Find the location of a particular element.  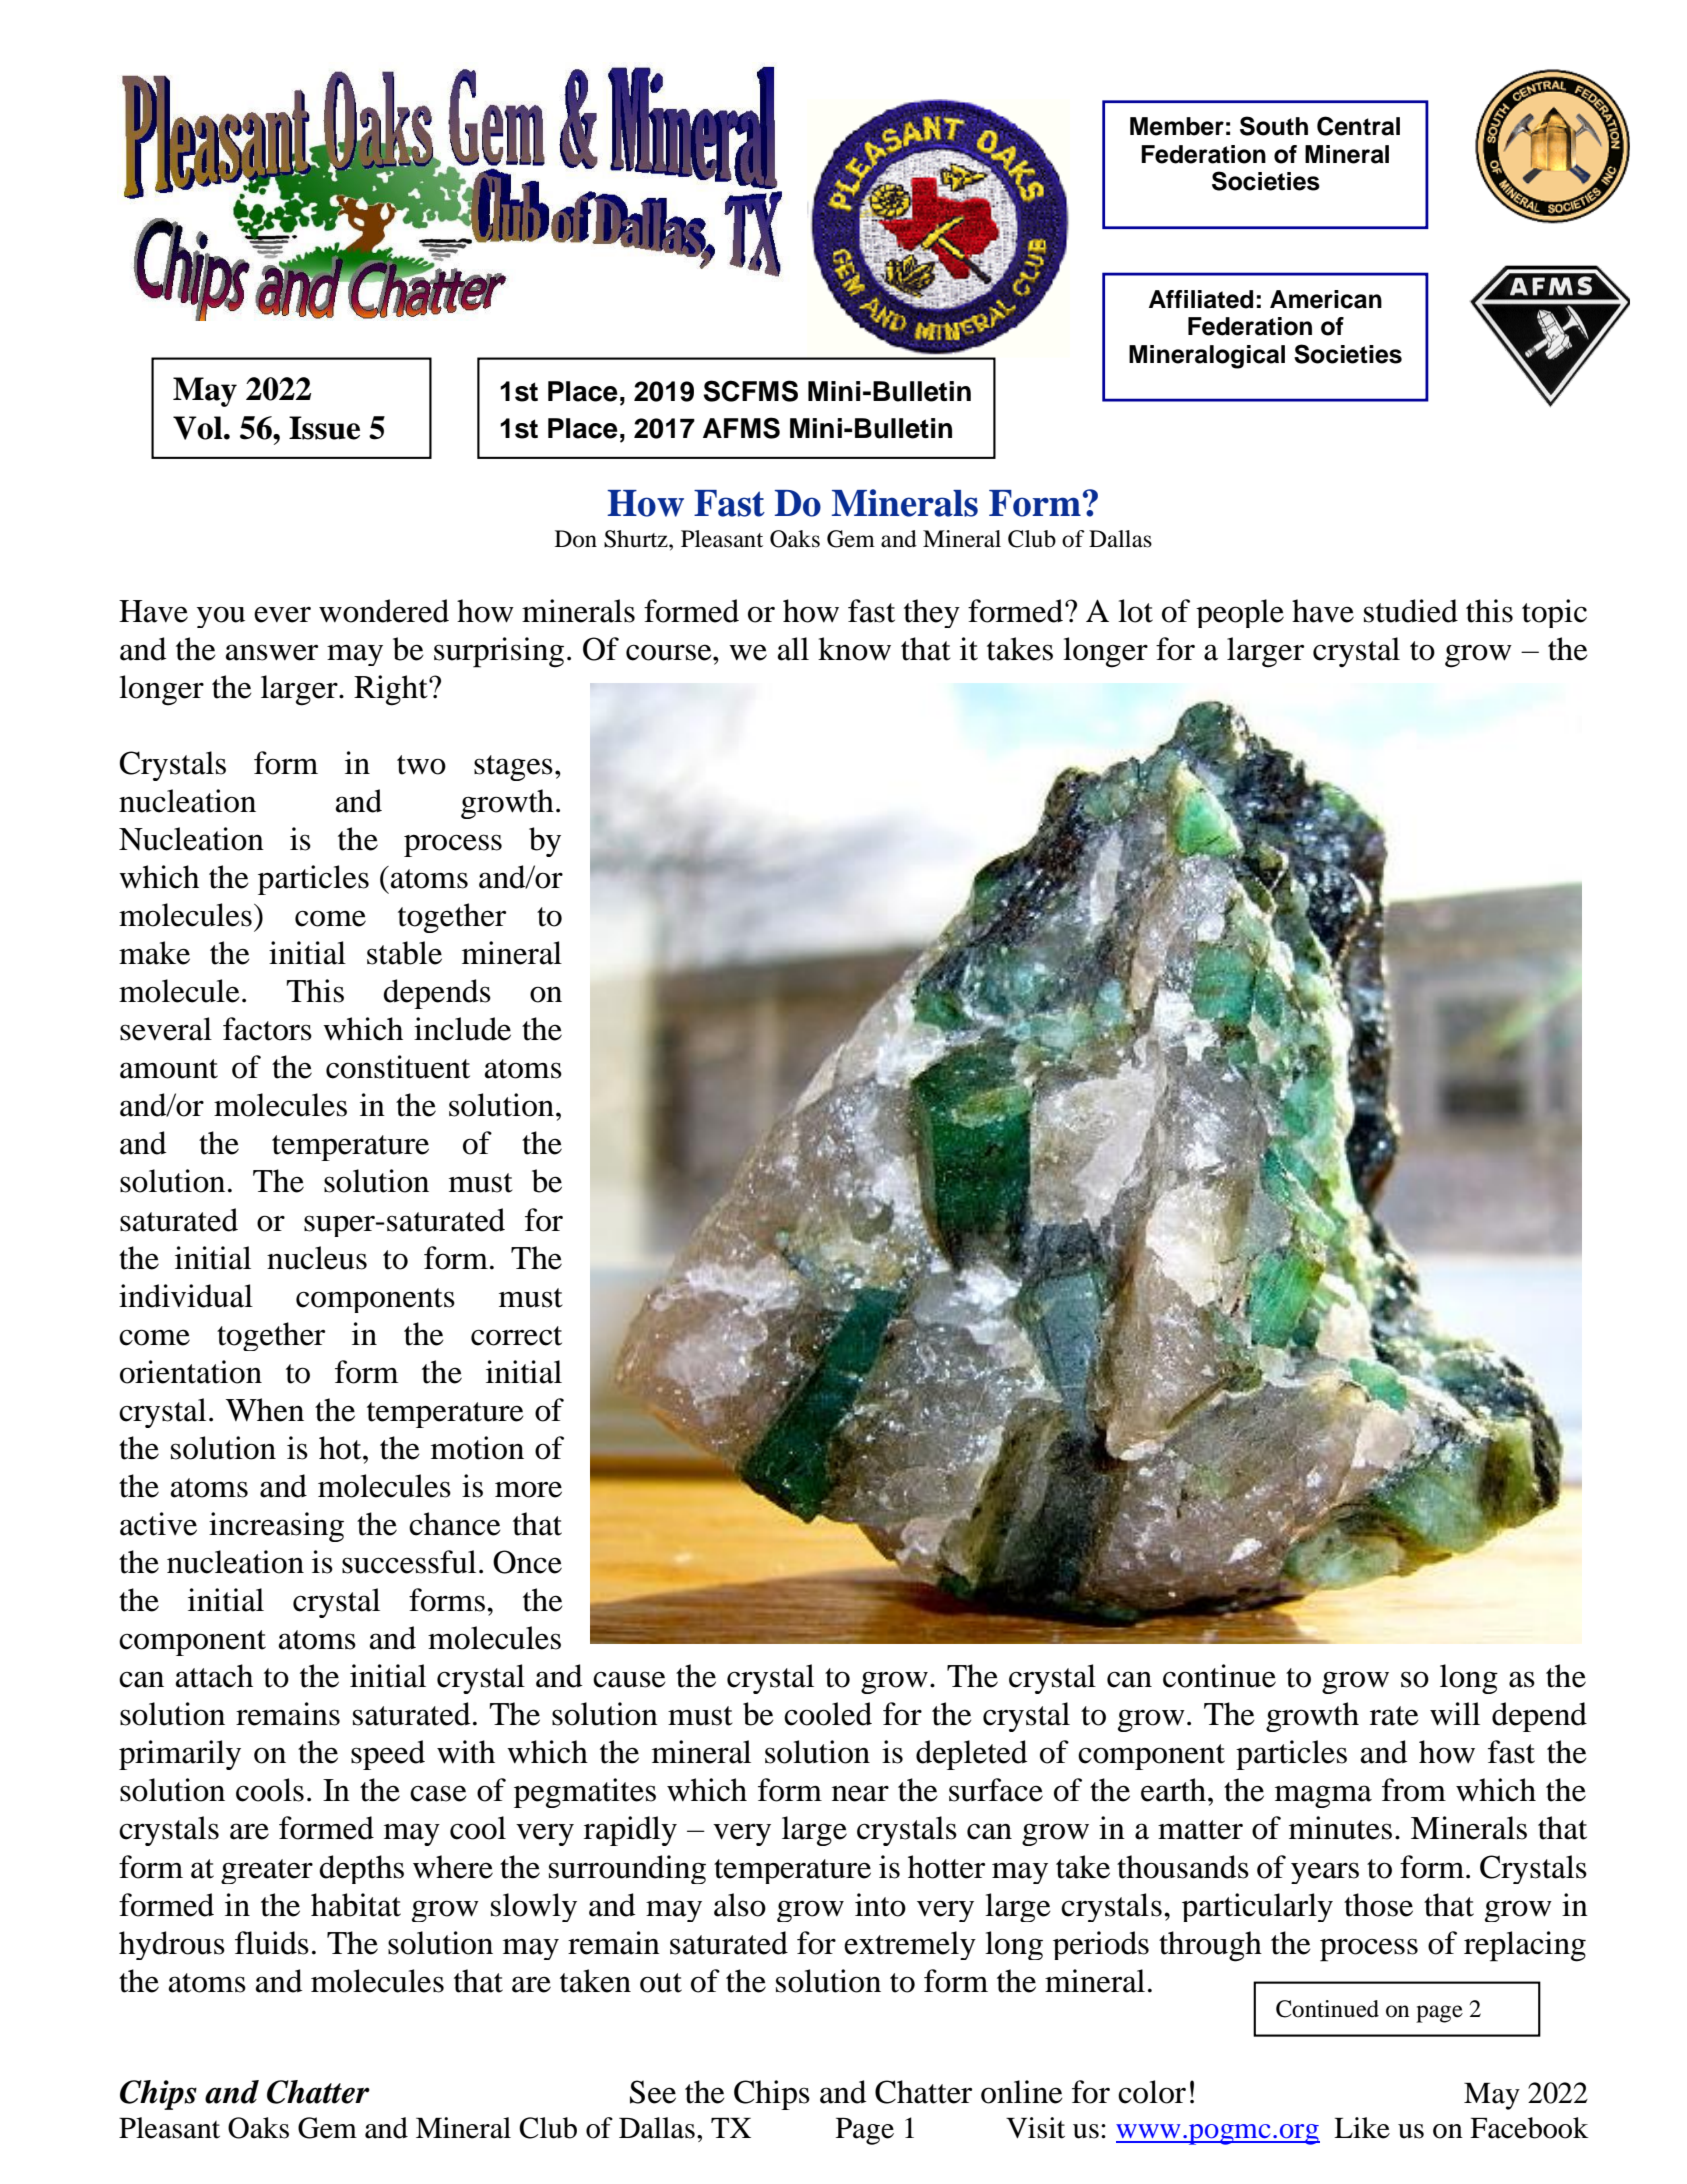

Member is located at coordinates (1177, 126).
